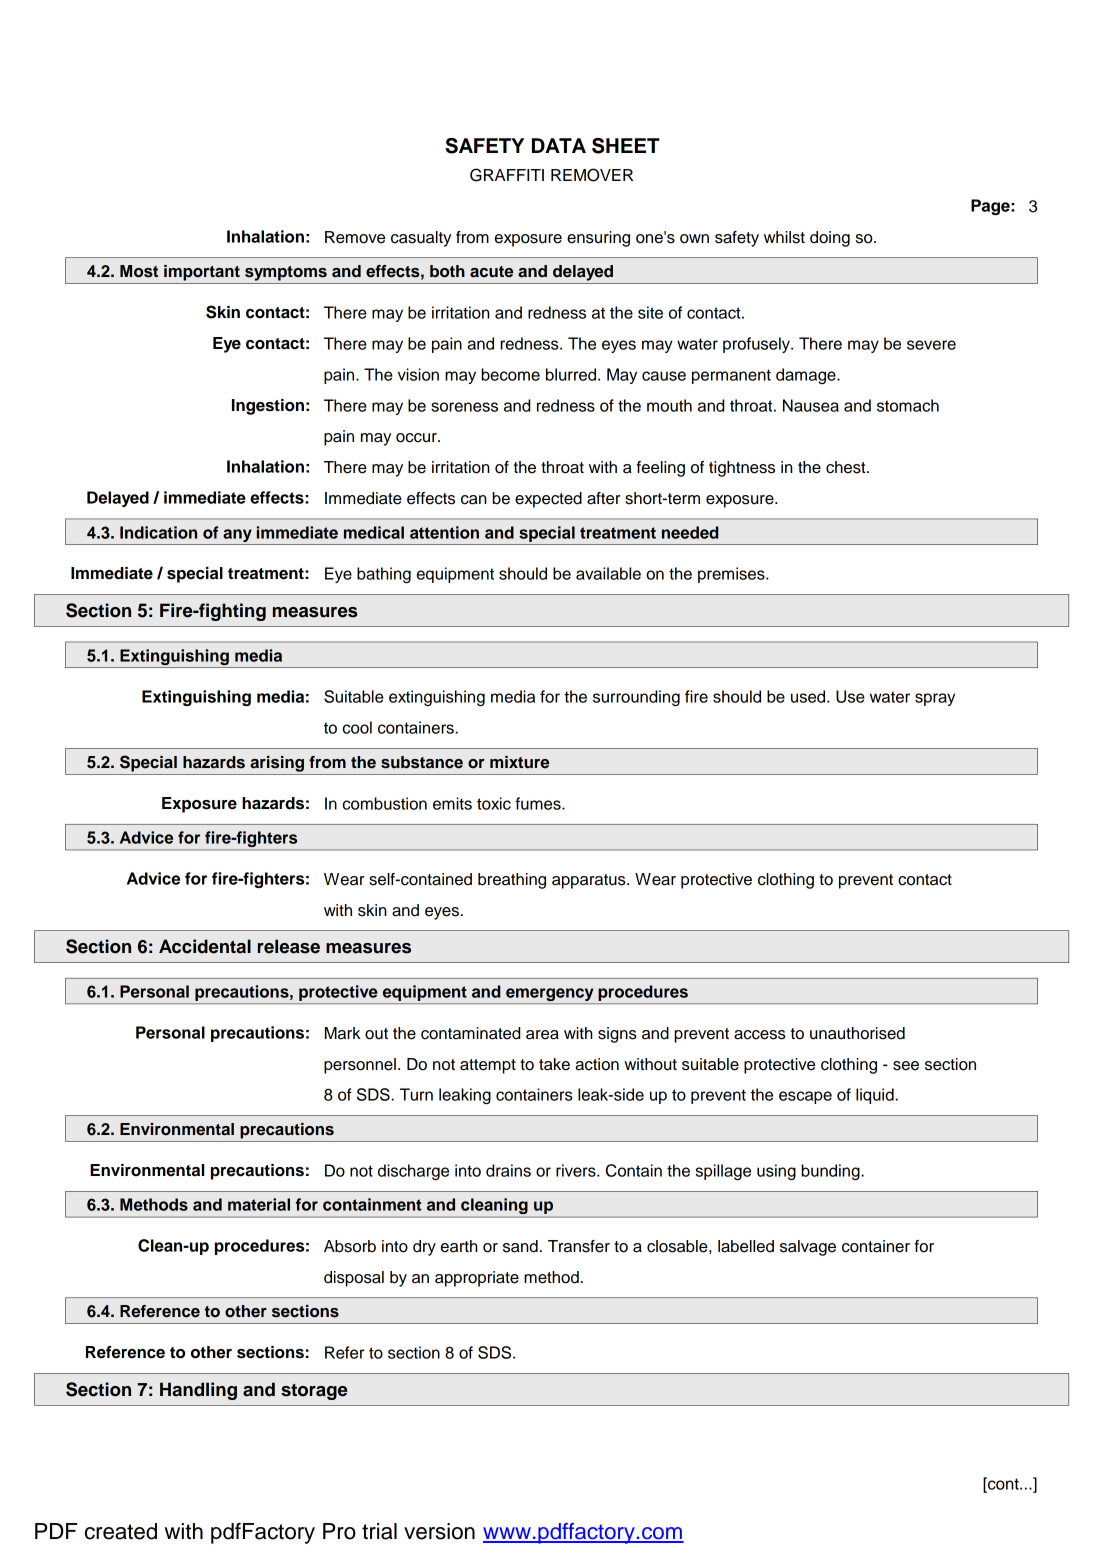  Describe the element at coordinates (542, 1035) in the page. I see `area` at that location.
